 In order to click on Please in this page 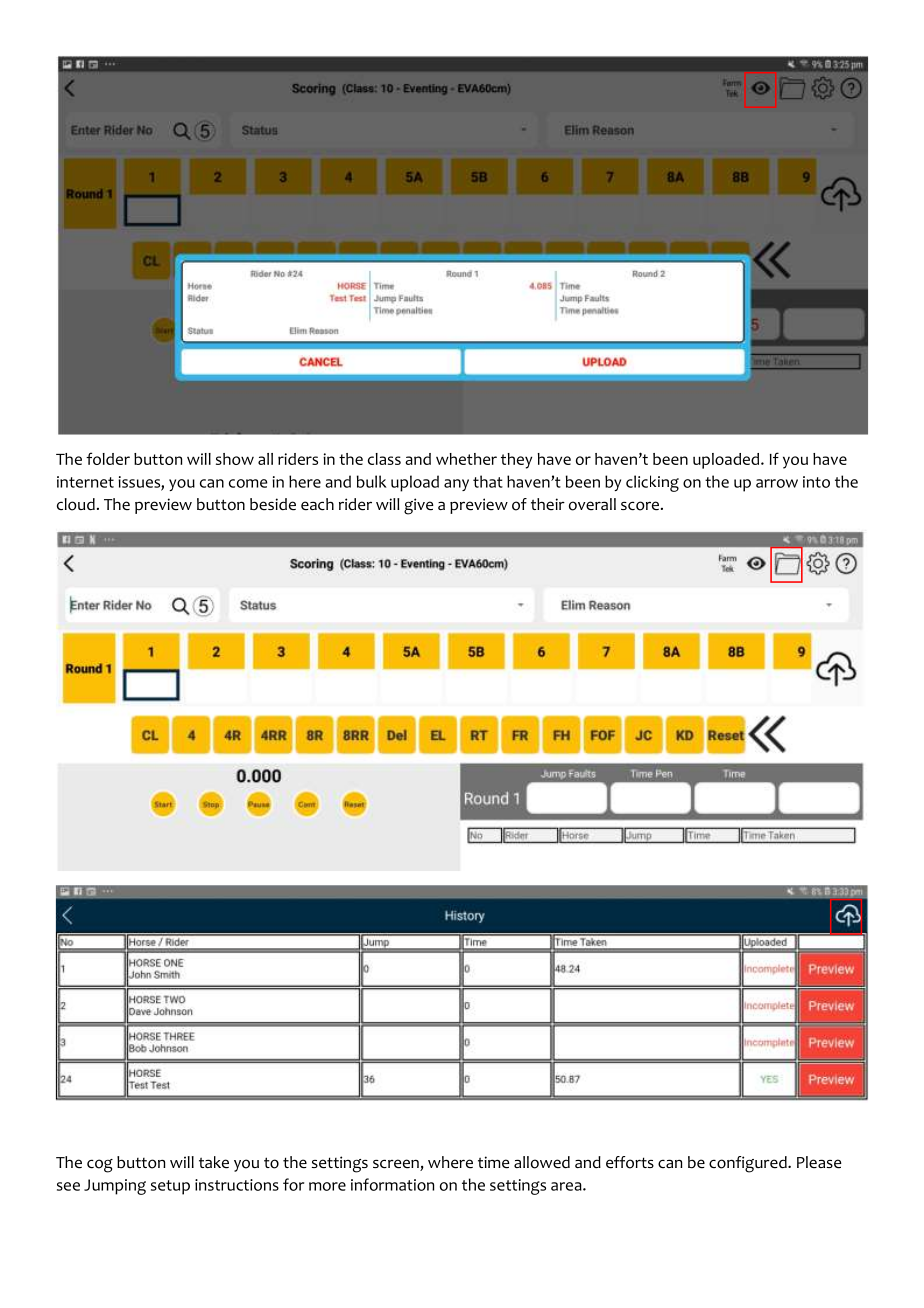, I will do `click(819, 1162)`.
